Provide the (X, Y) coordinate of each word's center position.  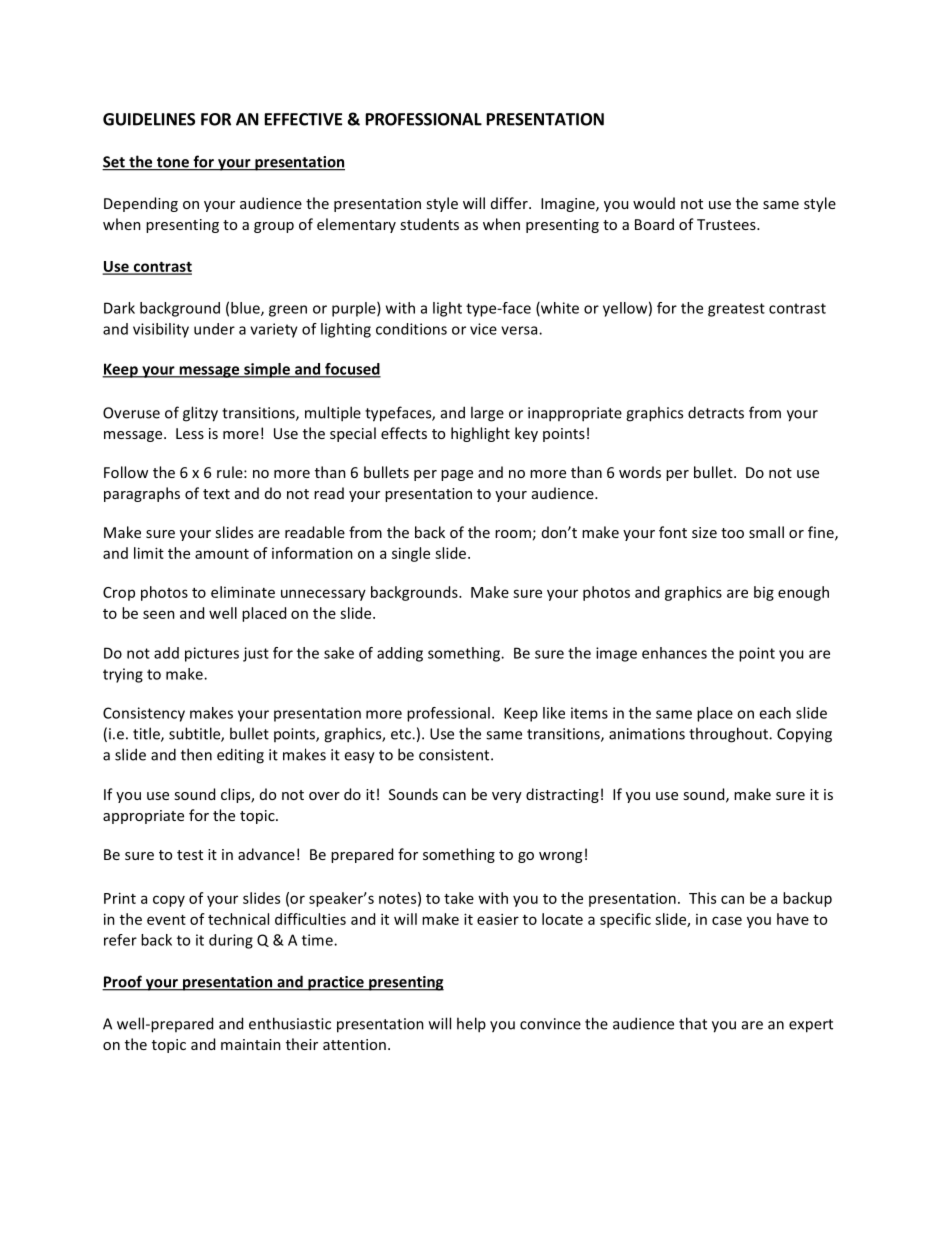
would (654, 203)
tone (173, 163)
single (411, 554)
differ (510, 203)
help (471, 1025)
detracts (716, 412)
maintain (251, 1044)
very (507, 797)
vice (483, 329)
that (693, 1023)
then (196, 754)
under (214, 329)
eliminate (243, 592)
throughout (729, 735)
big (764, 593)
